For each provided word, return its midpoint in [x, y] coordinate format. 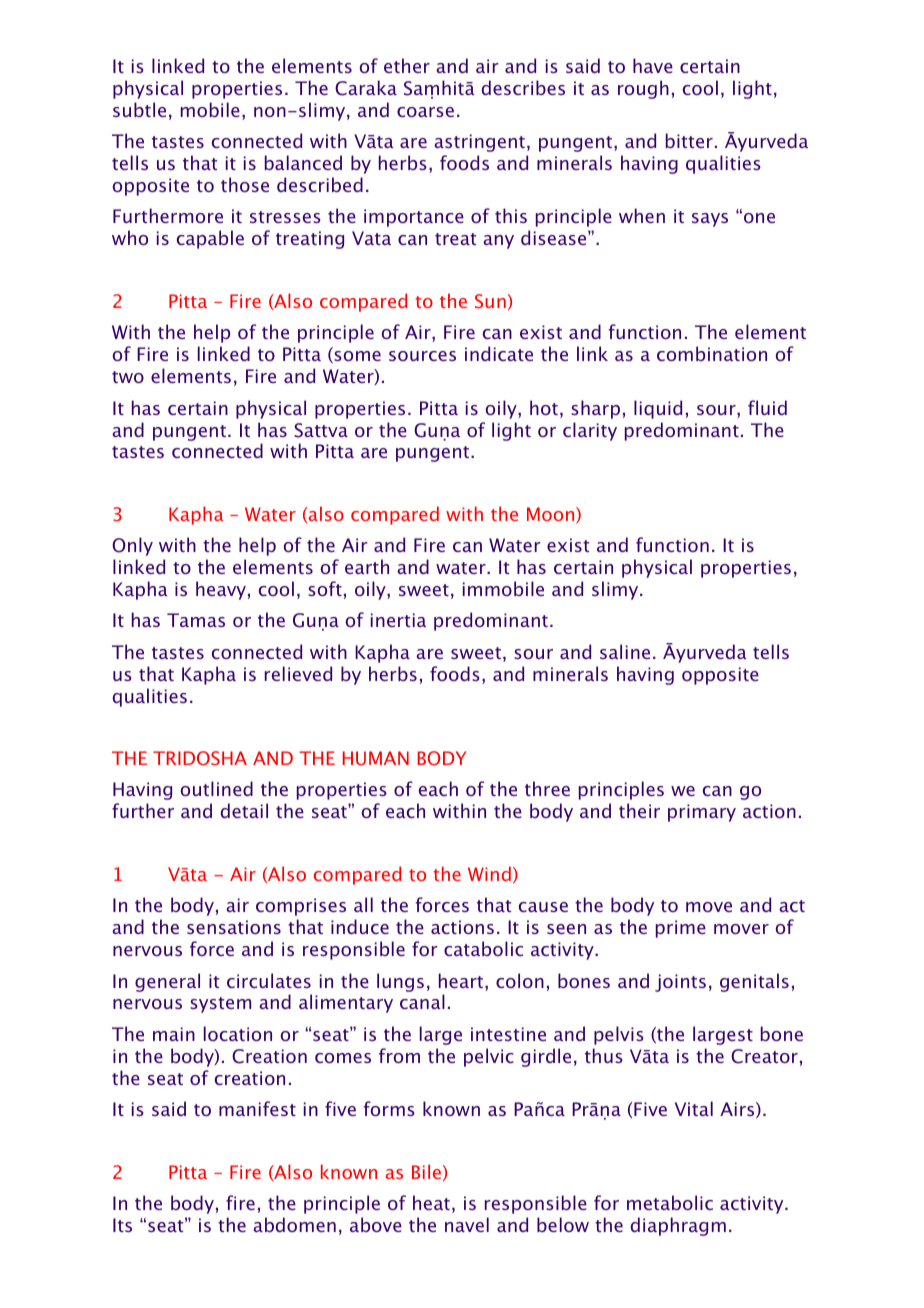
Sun [490, 301]
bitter [689, 140]
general [167, 982]
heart [462, 982]
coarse [425, 112]
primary [702, 813]
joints [680, 983]
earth [367, 566]
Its [122, 1225]
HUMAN [376, 758]
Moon [552, 515]
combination [712, 353]
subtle [139, 109]
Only [132, 546]
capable [210, 239]
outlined [217, 788]
